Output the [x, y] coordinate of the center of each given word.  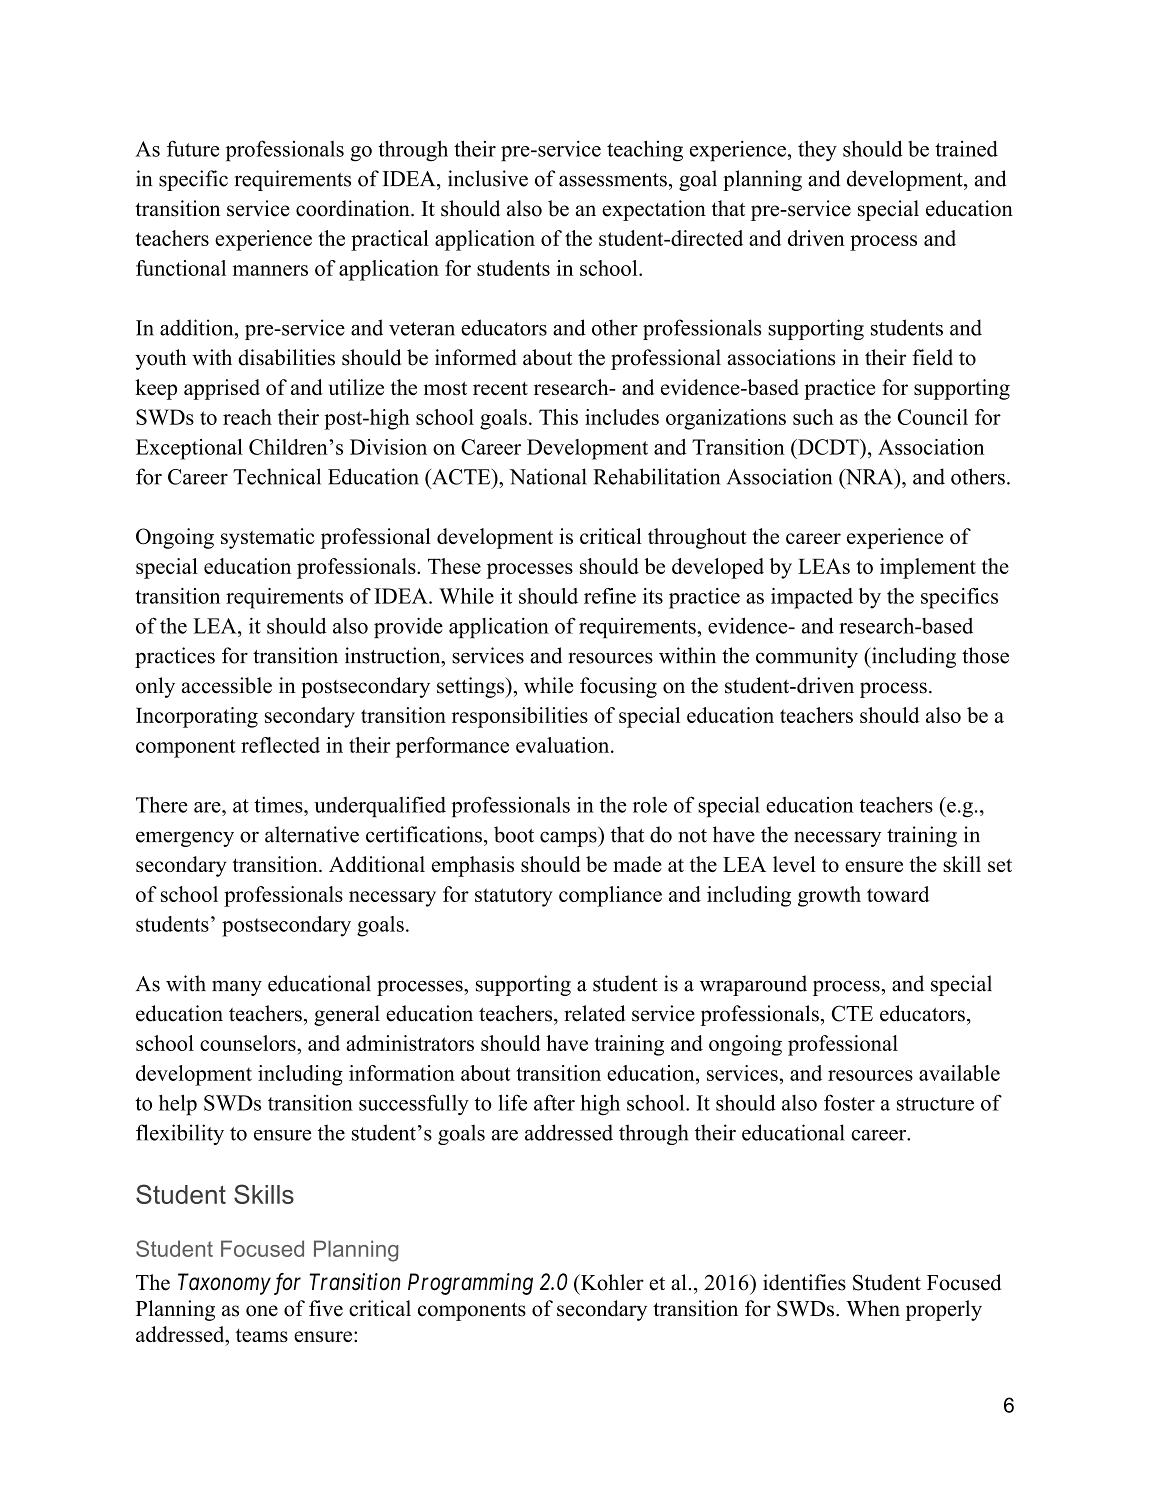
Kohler [611, 1282]
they [817, 151]
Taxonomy [224, 1284]
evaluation [564, 745]
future [193, 148]
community [807, 657]
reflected [280, 745]
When [873, 1308]
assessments [613, 180]
